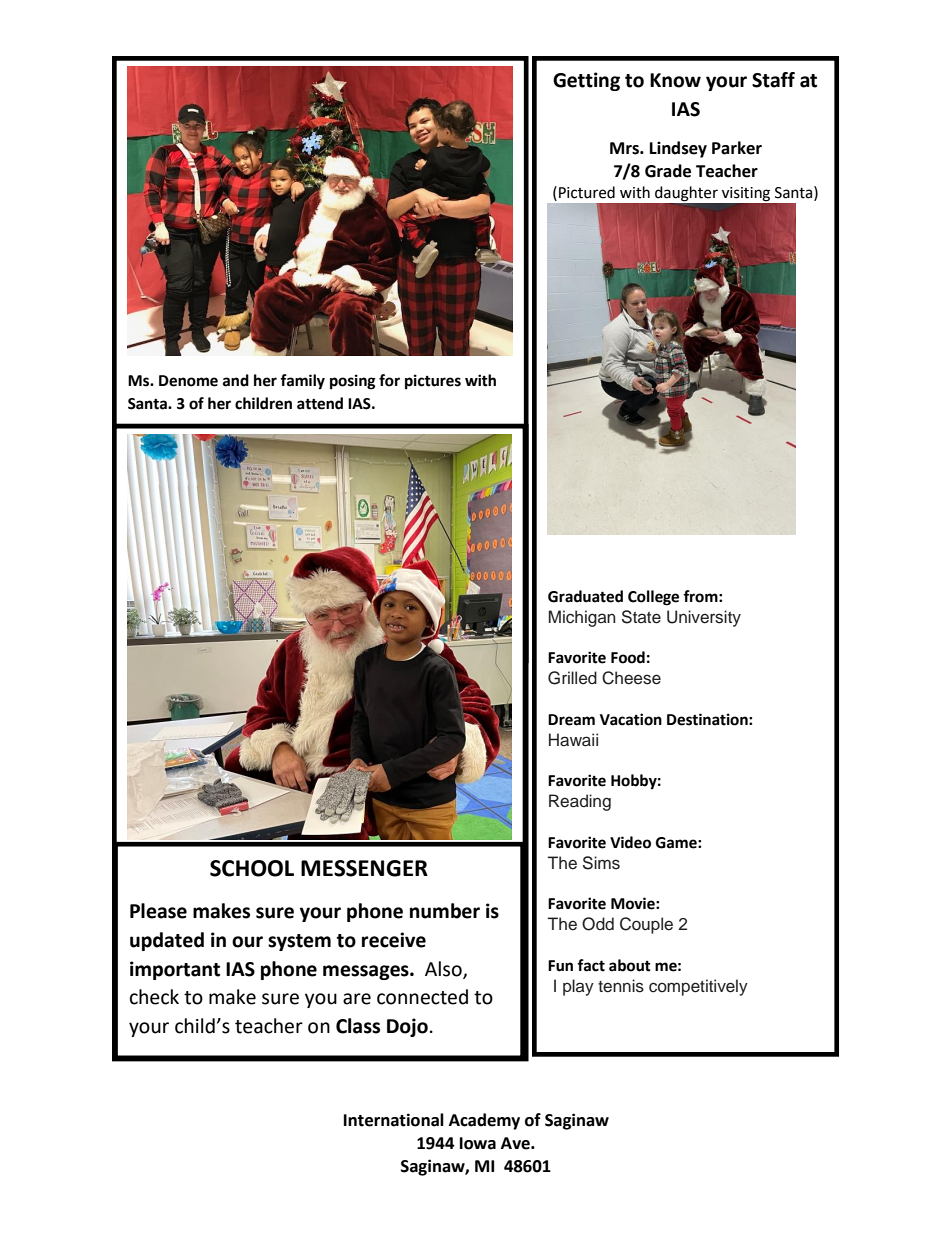 The height and width of the image is (1233, 952). I want to click on and, so click(236, 380).
